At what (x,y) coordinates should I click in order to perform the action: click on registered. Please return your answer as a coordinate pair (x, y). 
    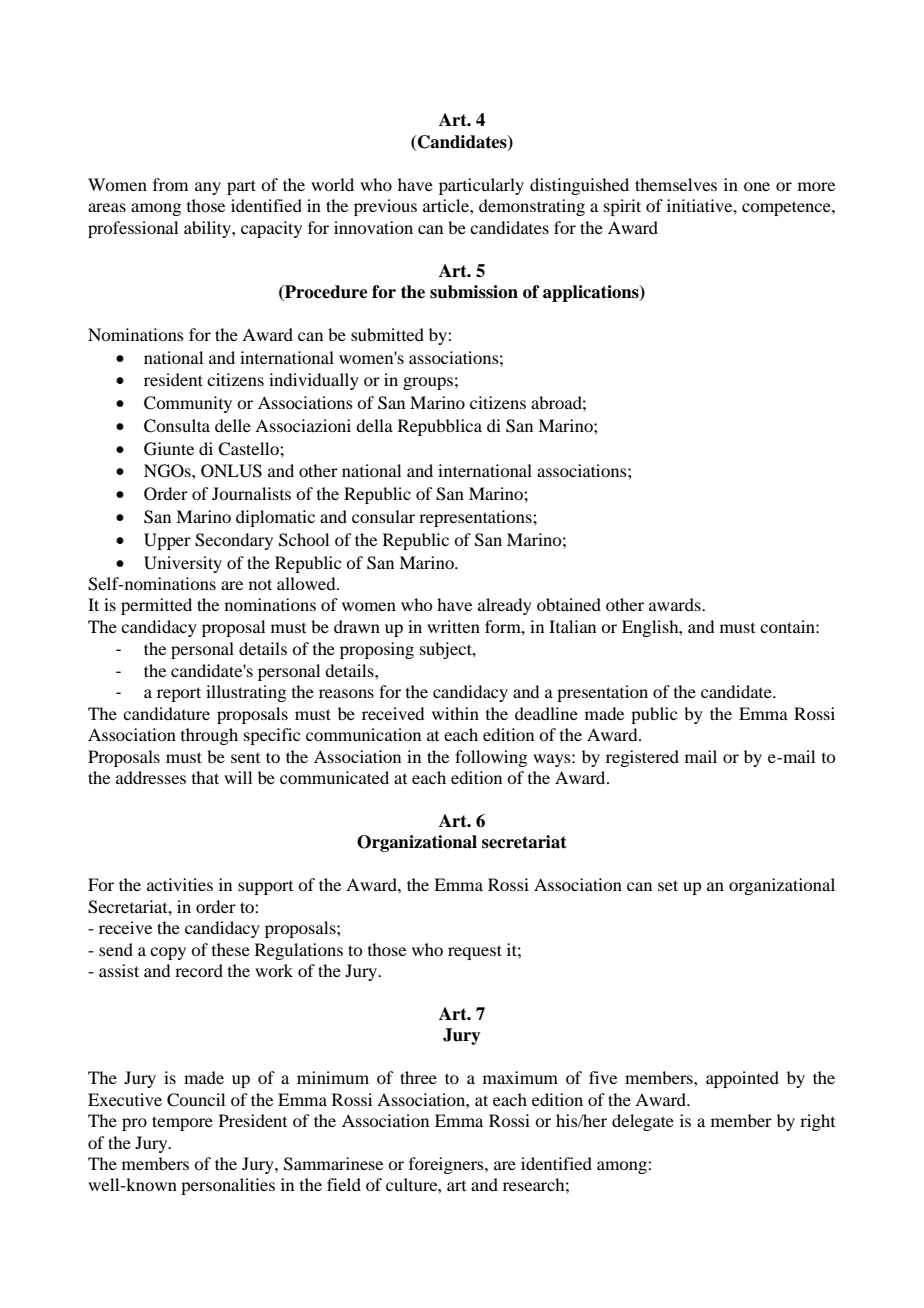
    Looking at the image, I should click on (642, 758).
